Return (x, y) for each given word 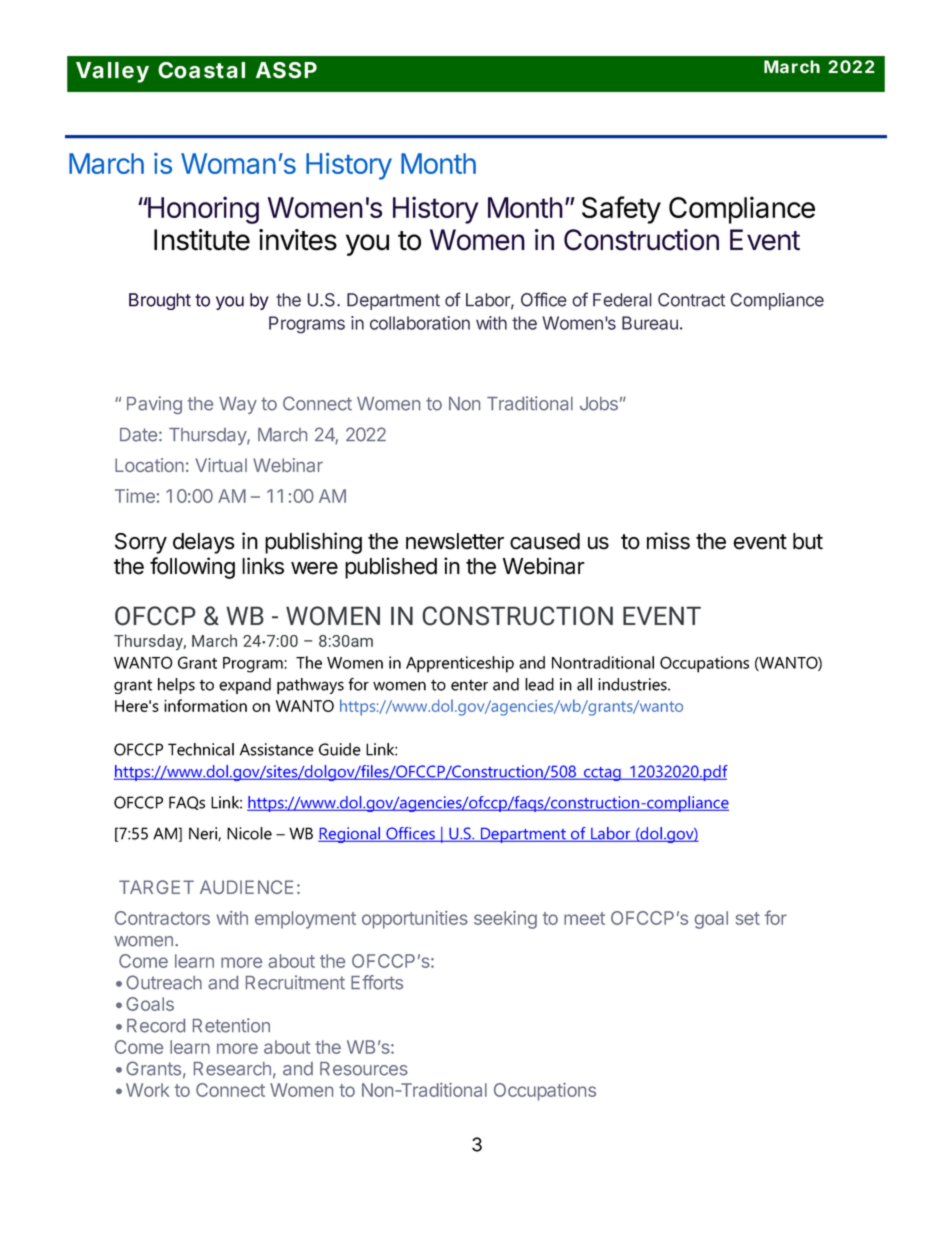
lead (539, 684)
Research (232, 1069)
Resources (364, 1069)
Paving (154, 405)
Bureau (650, 323)
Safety (621, 210)
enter (469, 685)
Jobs (599, 404)
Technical (201, 749)
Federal (622, 300)
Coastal (201, 70)
